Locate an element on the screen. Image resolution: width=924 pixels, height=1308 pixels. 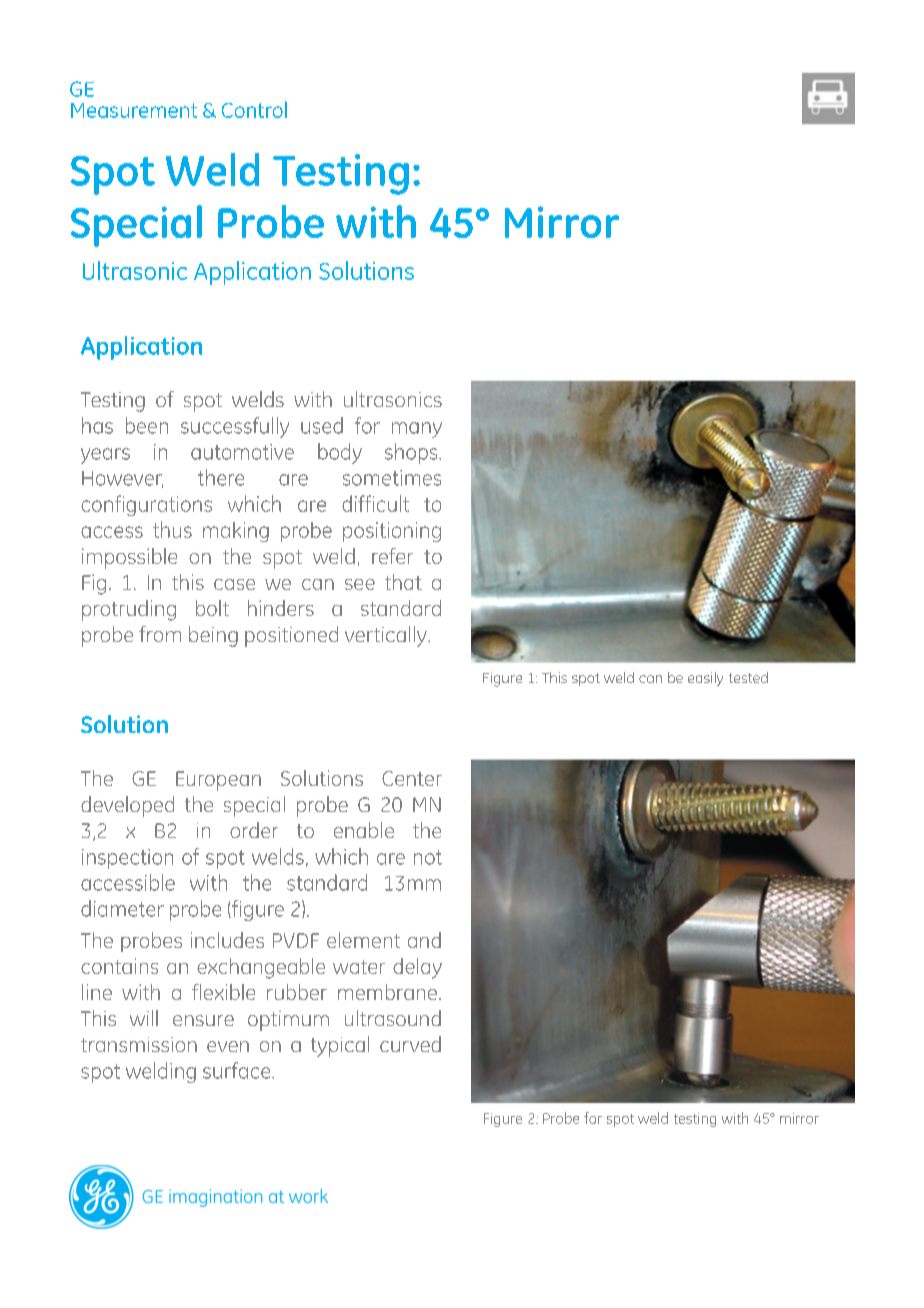
transmission is located at coordinates (139, 1044).
